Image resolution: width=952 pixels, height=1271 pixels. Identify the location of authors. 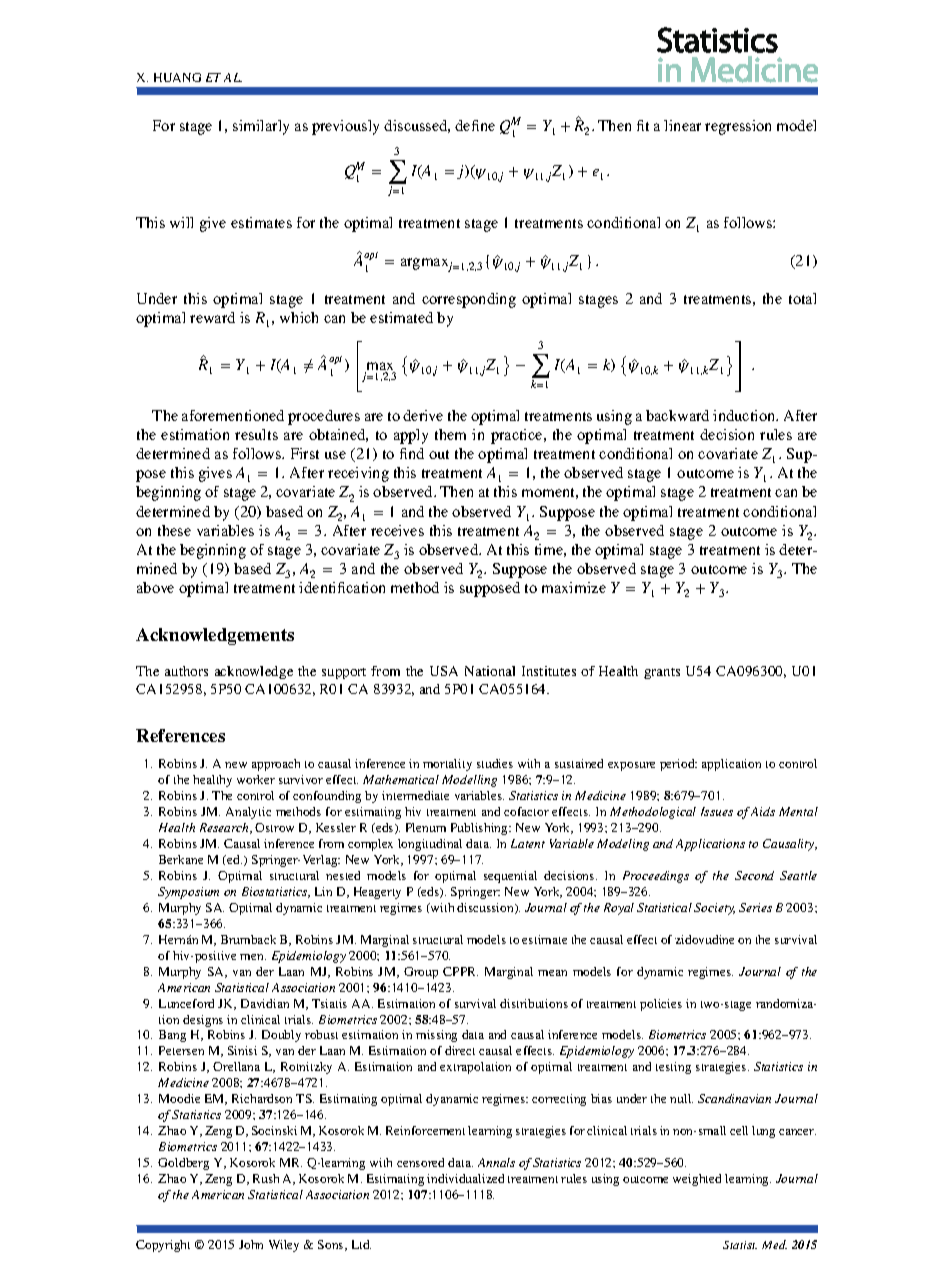
(186, 671).
